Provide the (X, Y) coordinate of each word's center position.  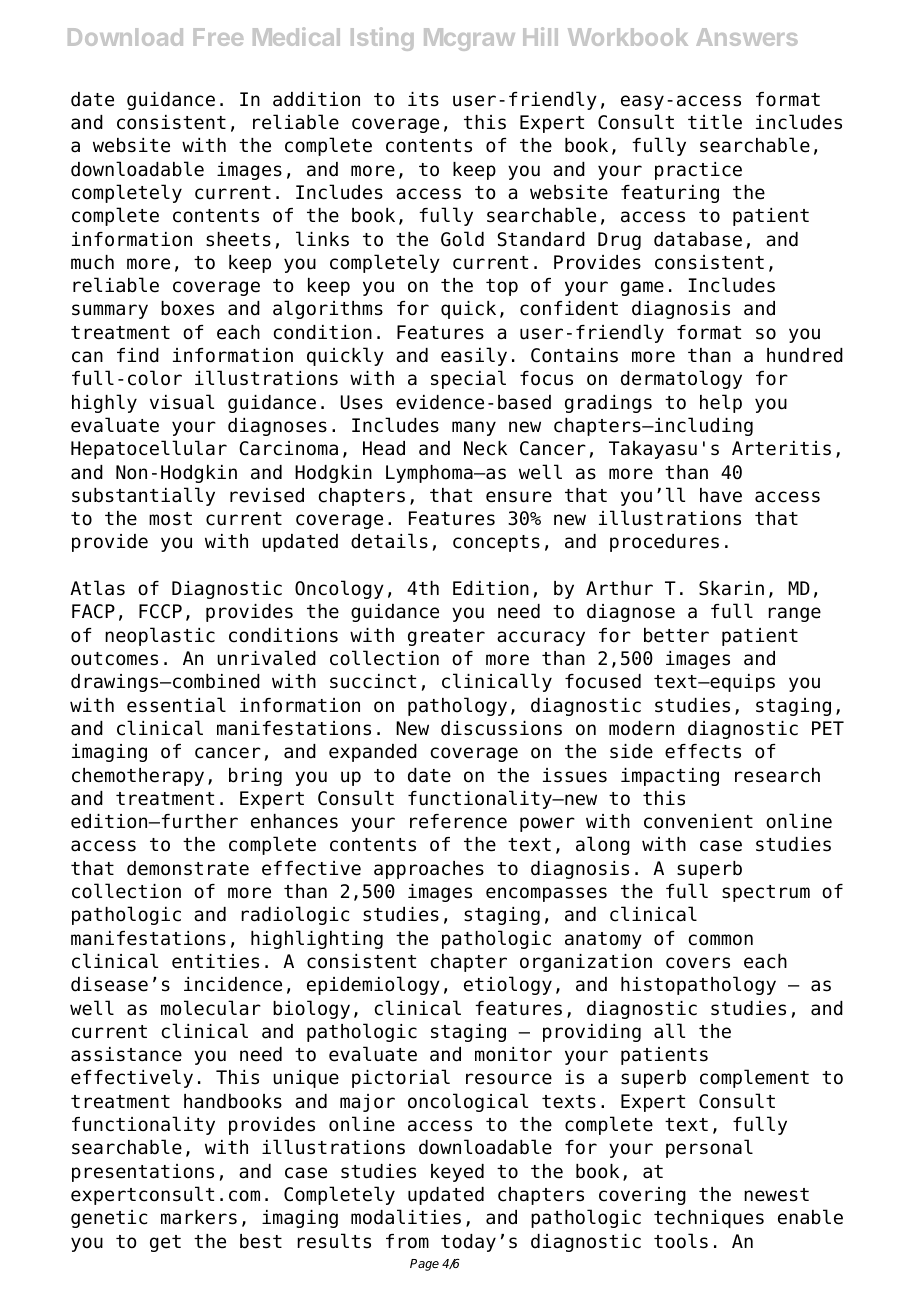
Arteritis (781, 448)
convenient (698, 821)
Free (218, 37)
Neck (485, 448)
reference (458, 821)
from (407, 1241)
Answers (747, 37)
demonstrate (188, 868)
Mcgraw (469, 39)
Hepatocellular (149, 449)
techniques (709, 1219)
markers (199, 1217)
